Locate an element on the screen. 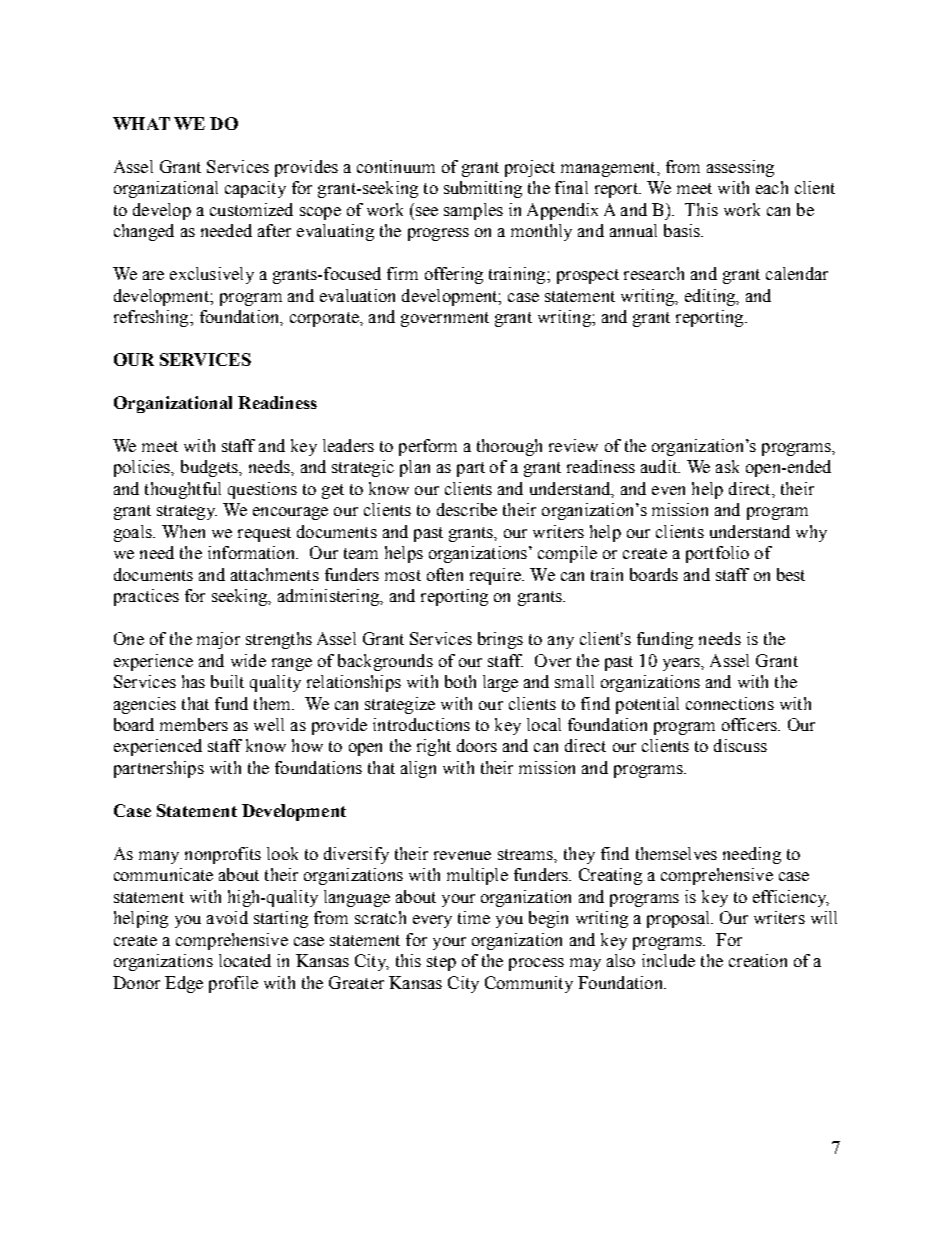  step is located at coordinates (441, 963).
